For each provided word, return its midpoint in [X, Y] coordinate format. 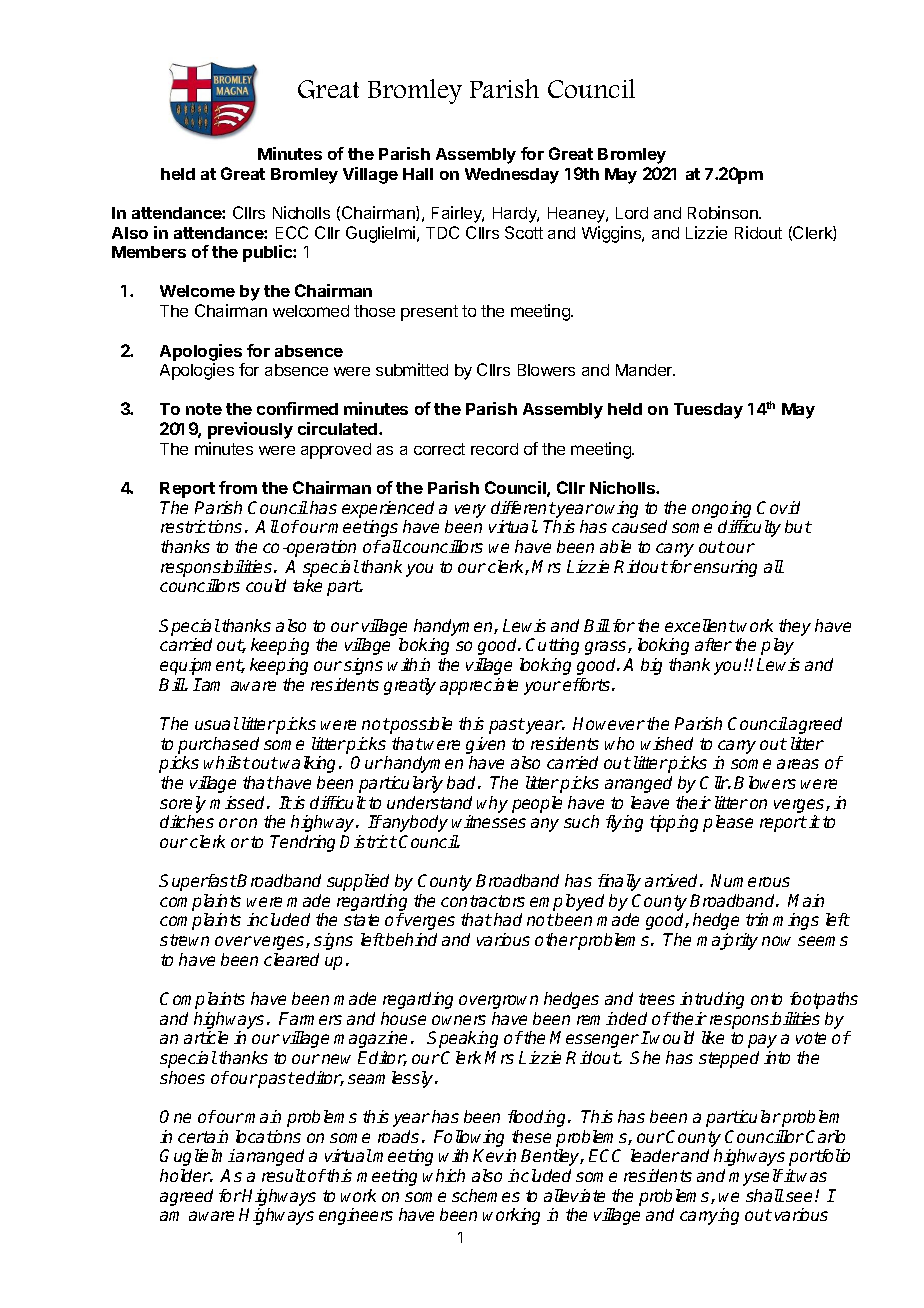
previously [250, 430]
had [508, 919]
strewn [184, 940]
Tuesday [708, 411]
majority [727, 941]
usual [217, 723]
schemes [486, 1195]
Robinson [724, 212]
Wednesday [512, 176]
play [777, 646]
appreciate [479, 686]
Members [149, 252]
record [494, 449]
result [284, 1175]
